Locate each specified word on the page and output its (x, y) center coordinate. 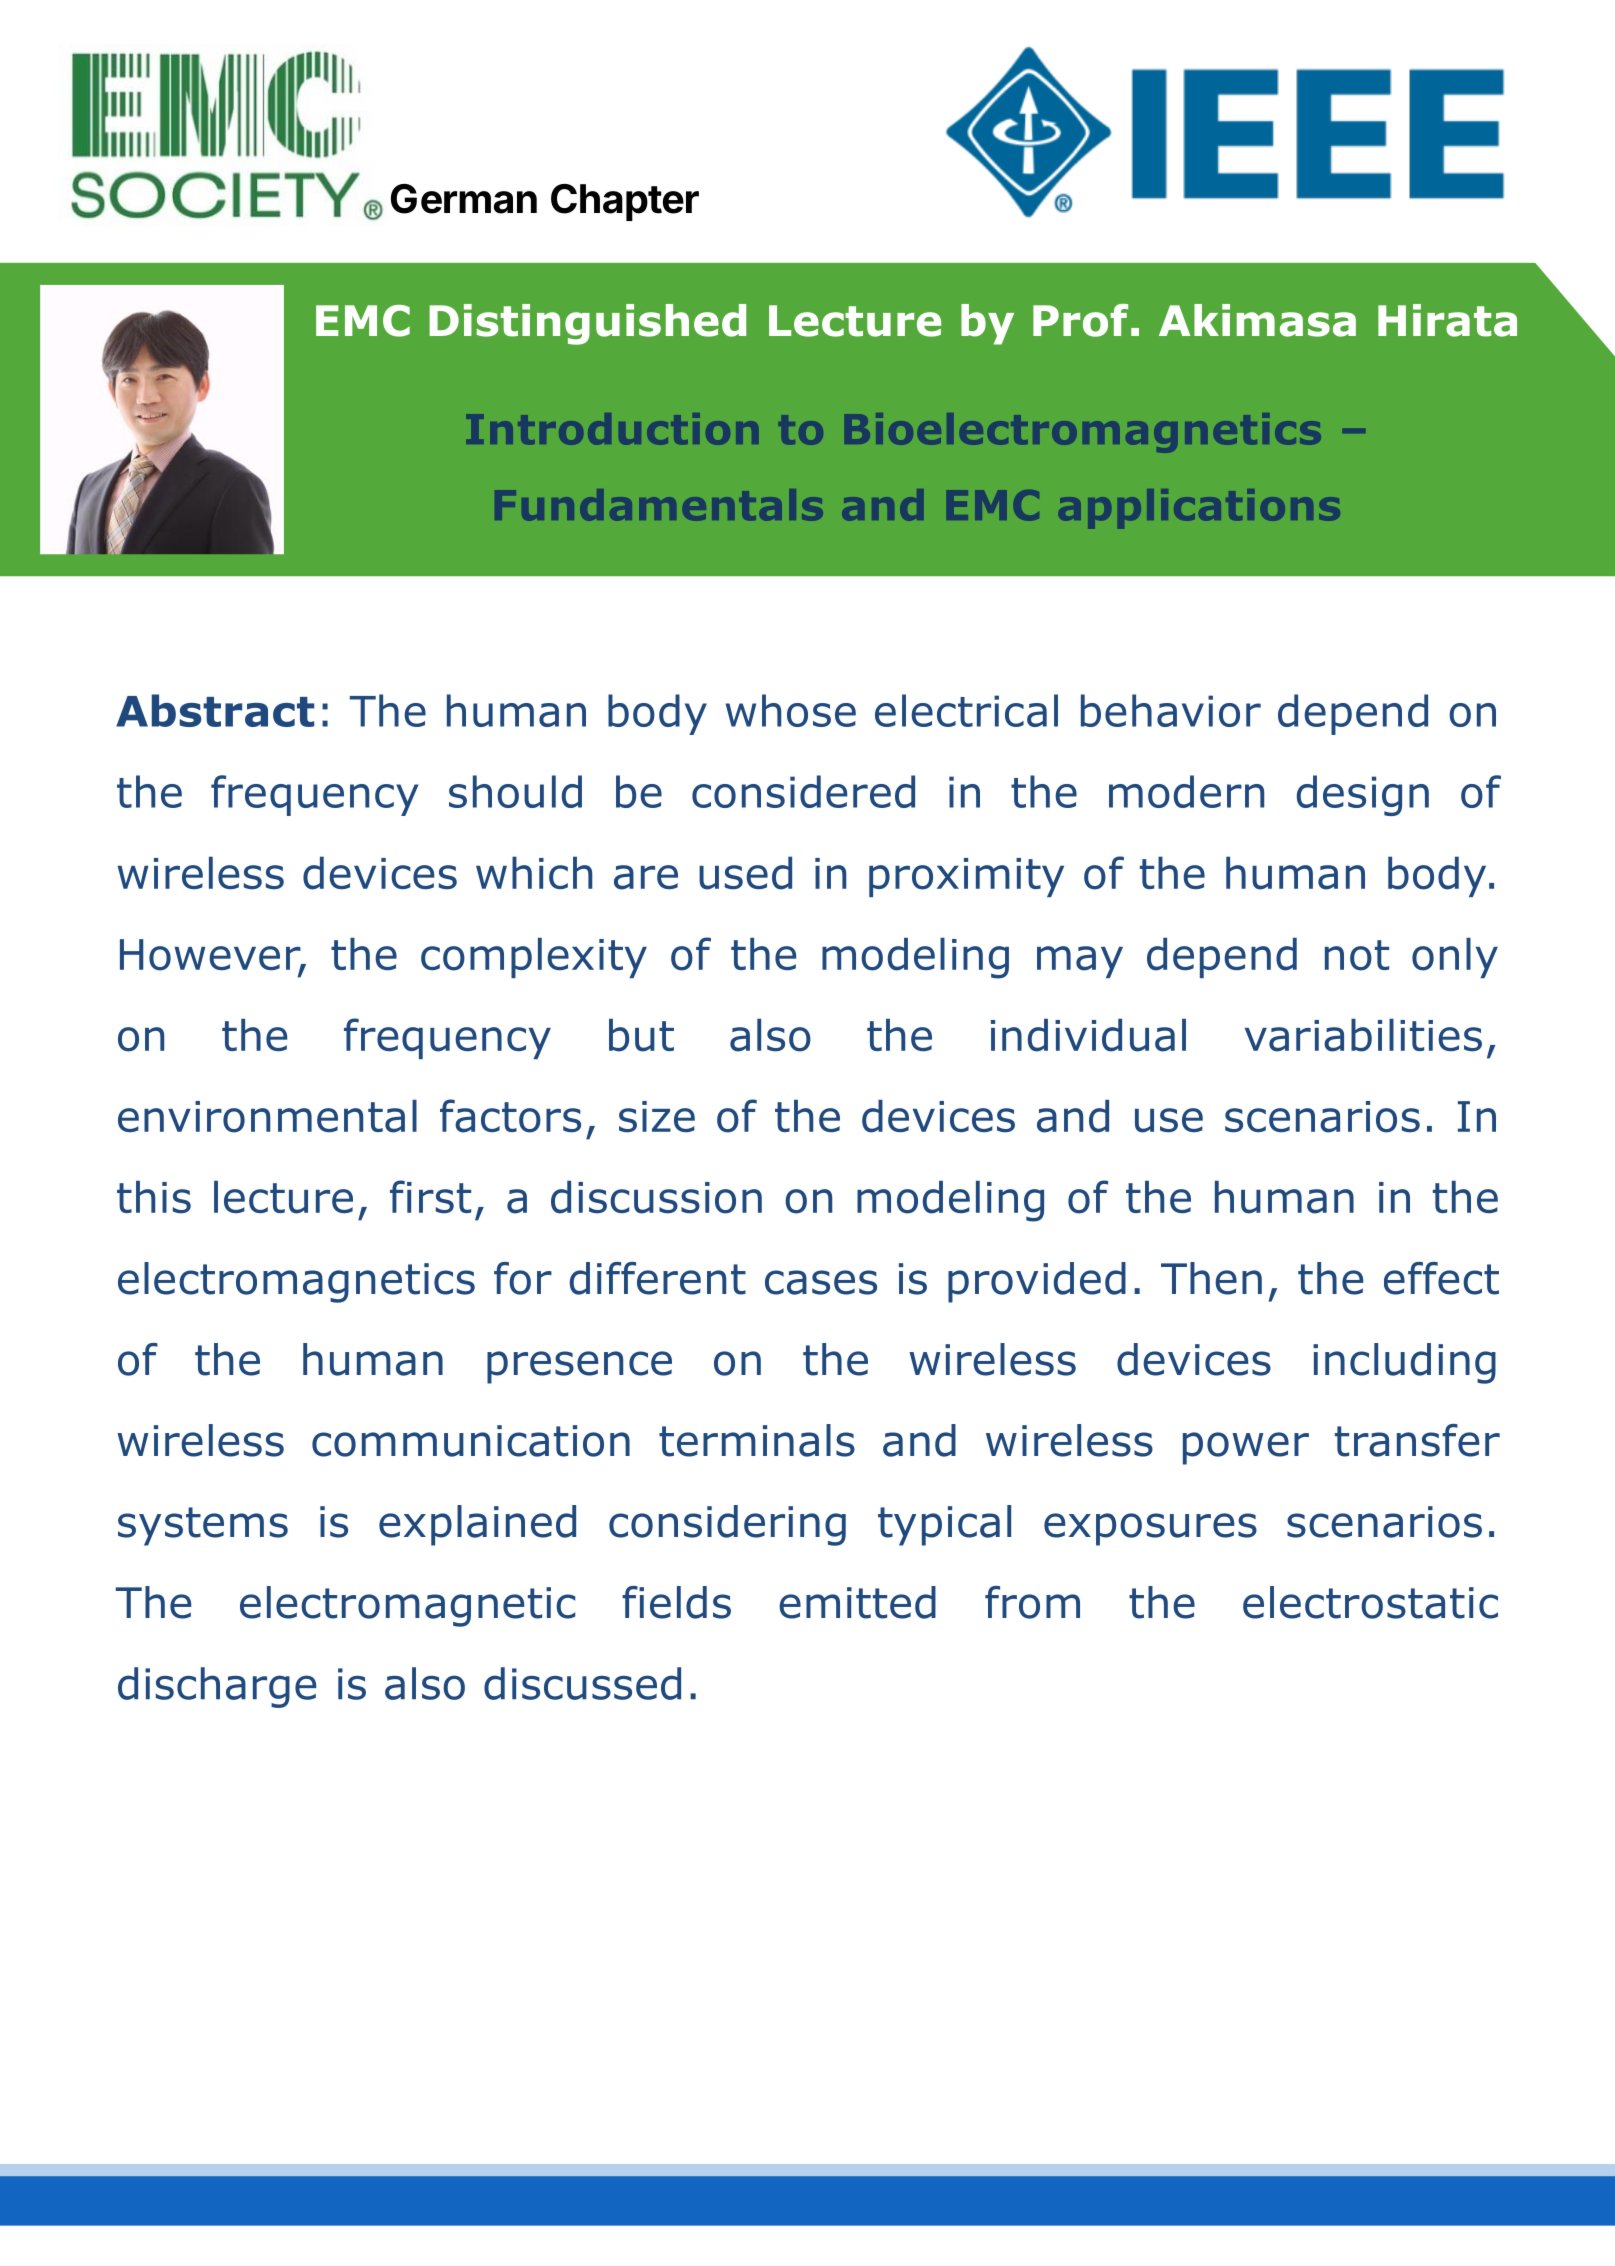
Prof (1080, 320)
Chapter (625, 202)
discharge (217, 1687)
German (464, 199)
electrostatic (1370, 1602)
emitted (857, 1602)
